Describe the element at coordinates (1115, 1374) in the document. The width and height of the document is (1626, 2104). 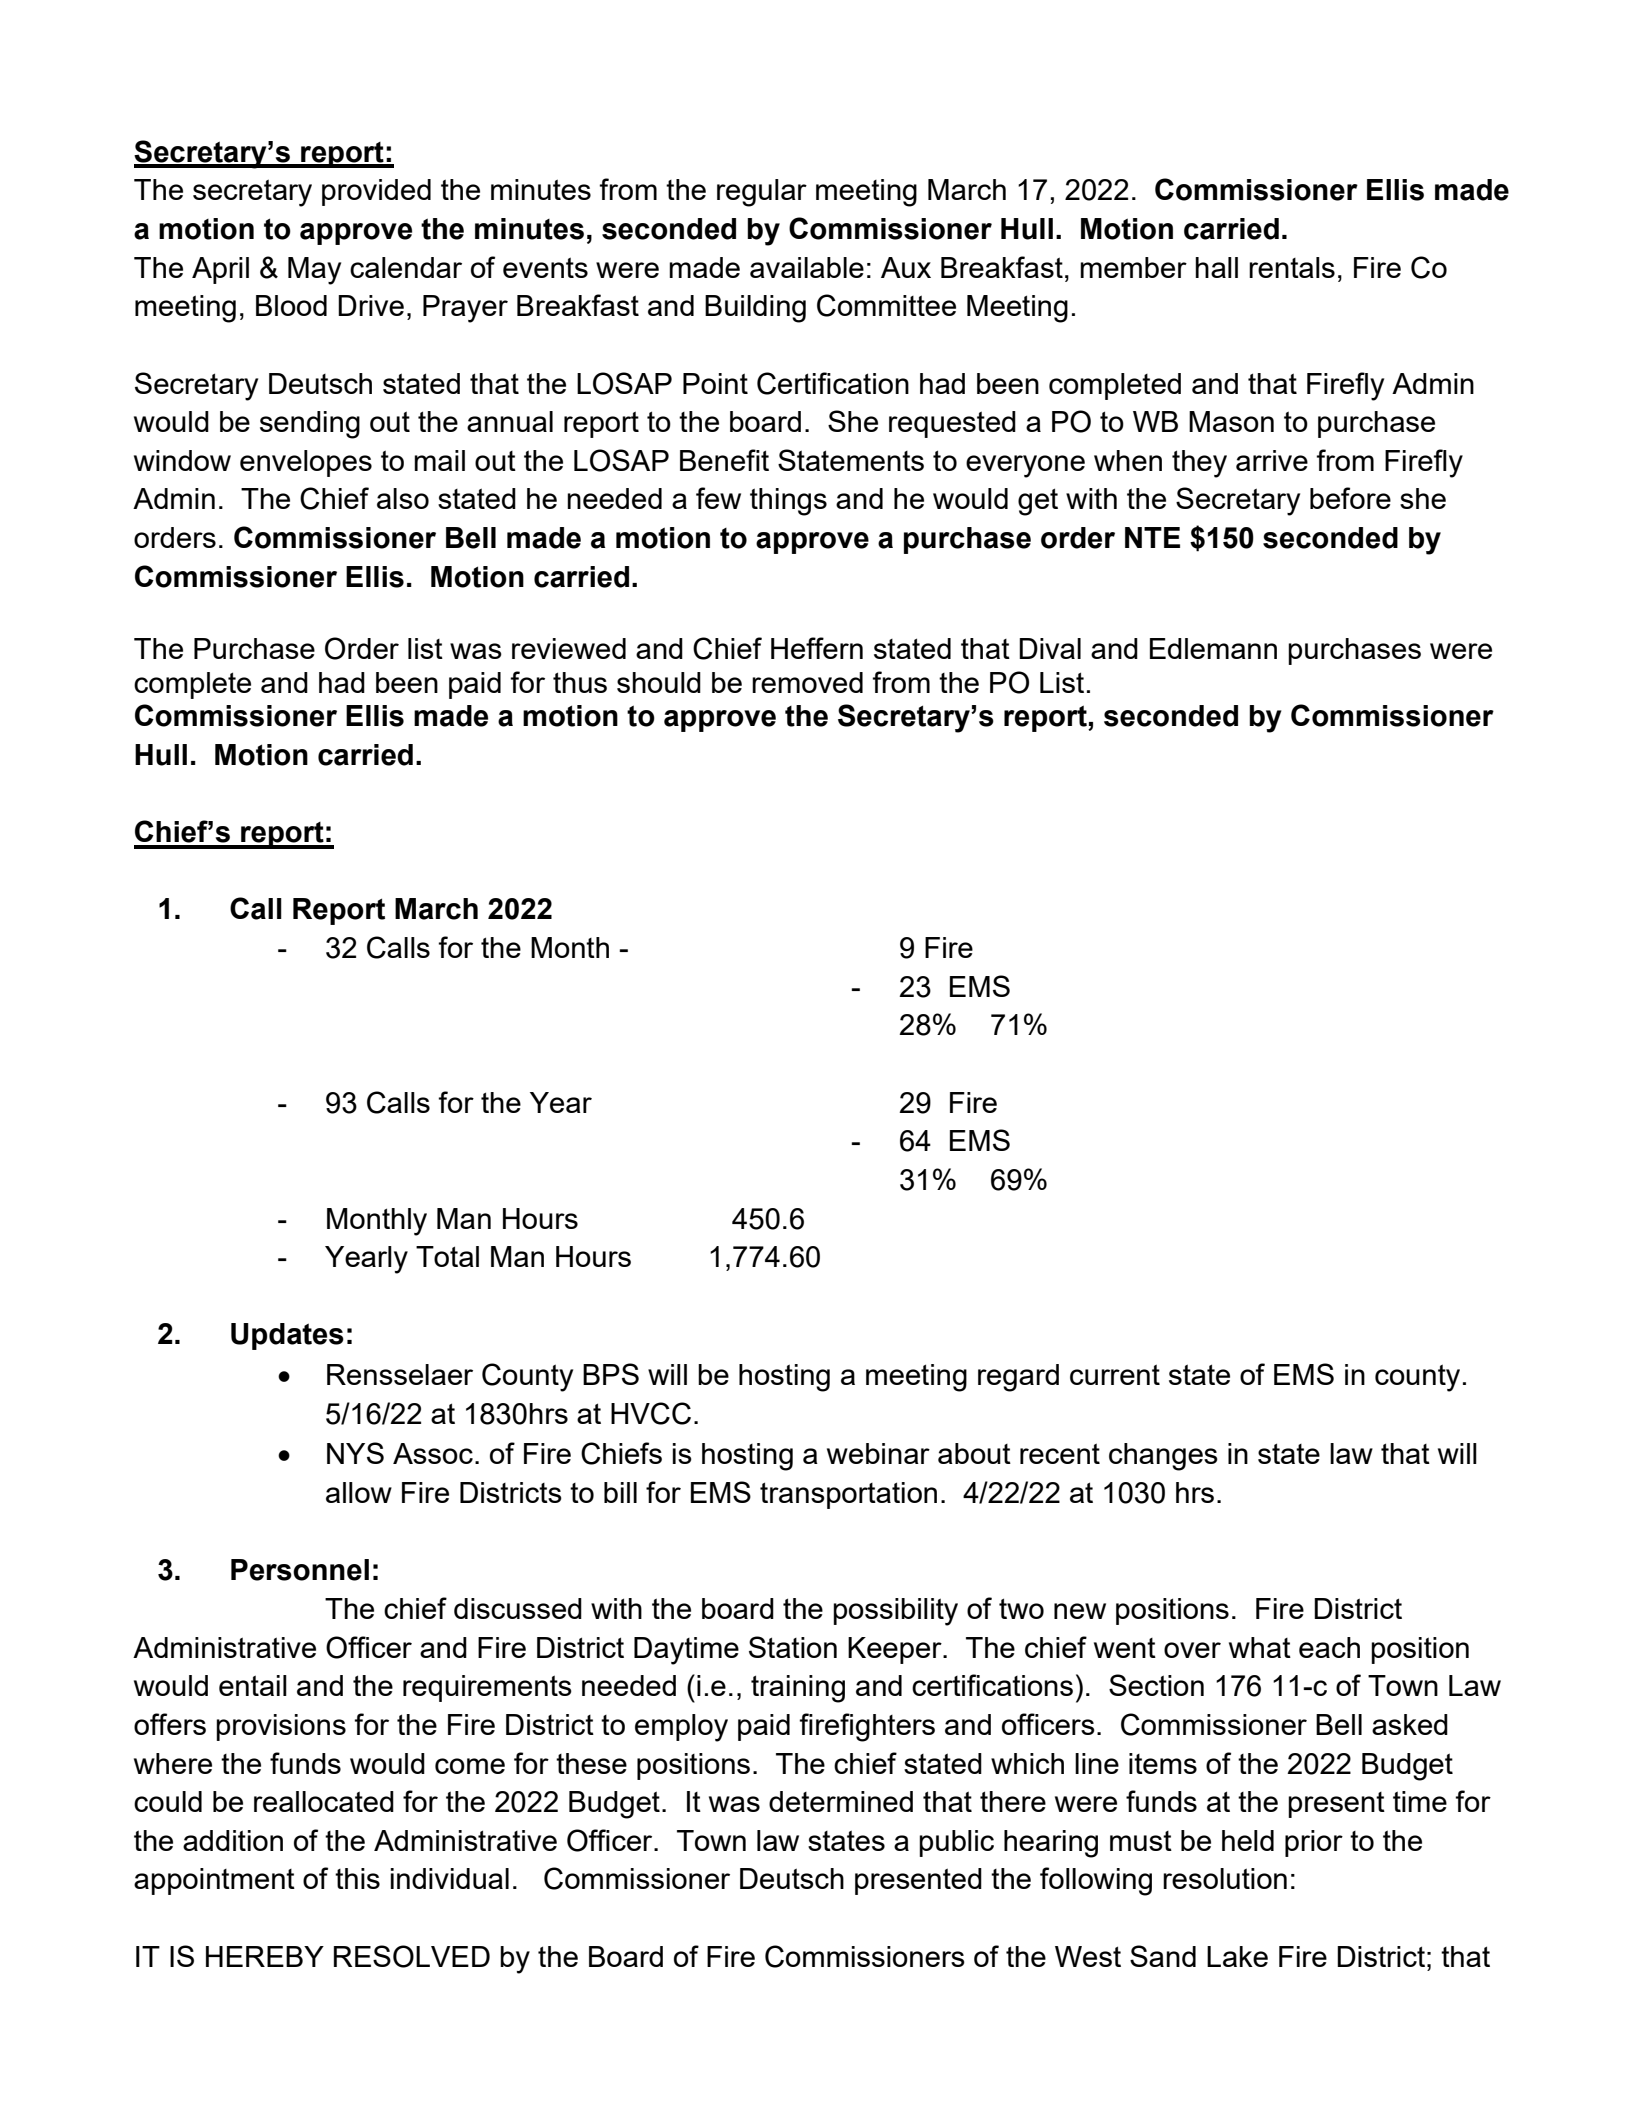
I see `current` at that location.
